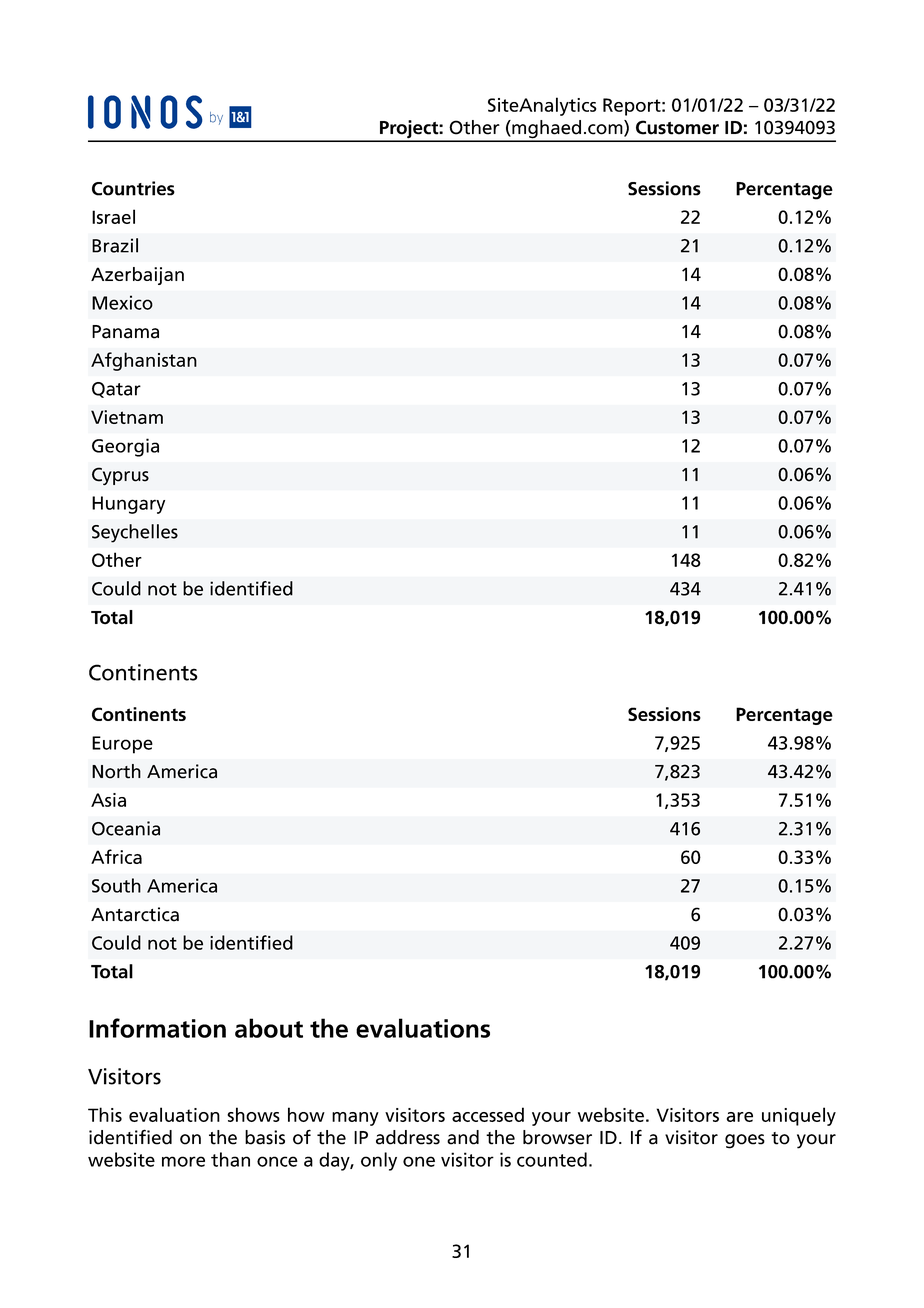  What do you see at coordinates (144, 361) in the screenshot?
I see `Afghanistan` at bounding box center [144, 361].
